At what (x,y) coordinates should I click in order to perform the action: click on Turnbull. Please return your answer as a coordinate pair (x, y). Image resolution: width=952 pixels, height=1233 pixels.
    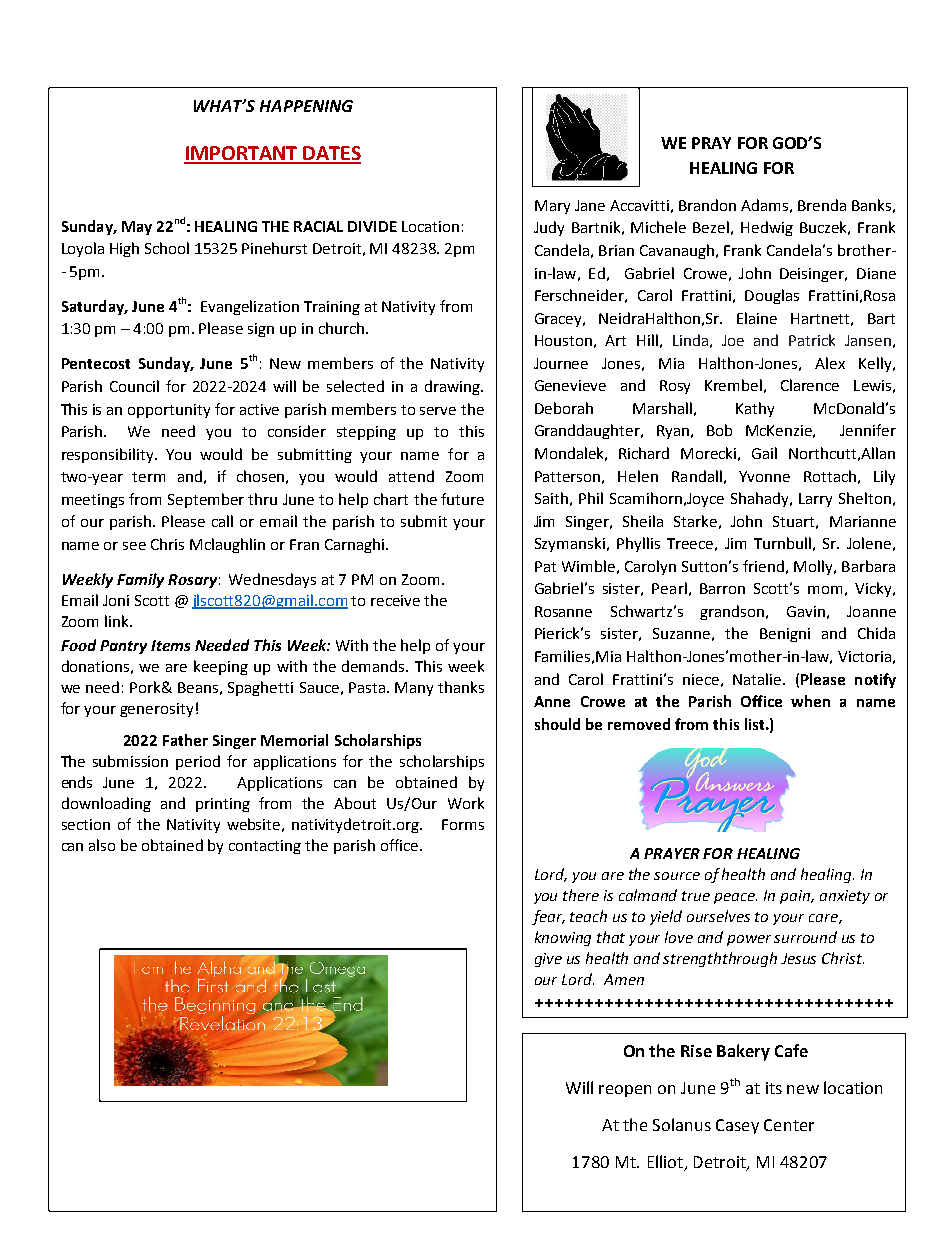
    Looking at the image, I should click on (782, 543).
